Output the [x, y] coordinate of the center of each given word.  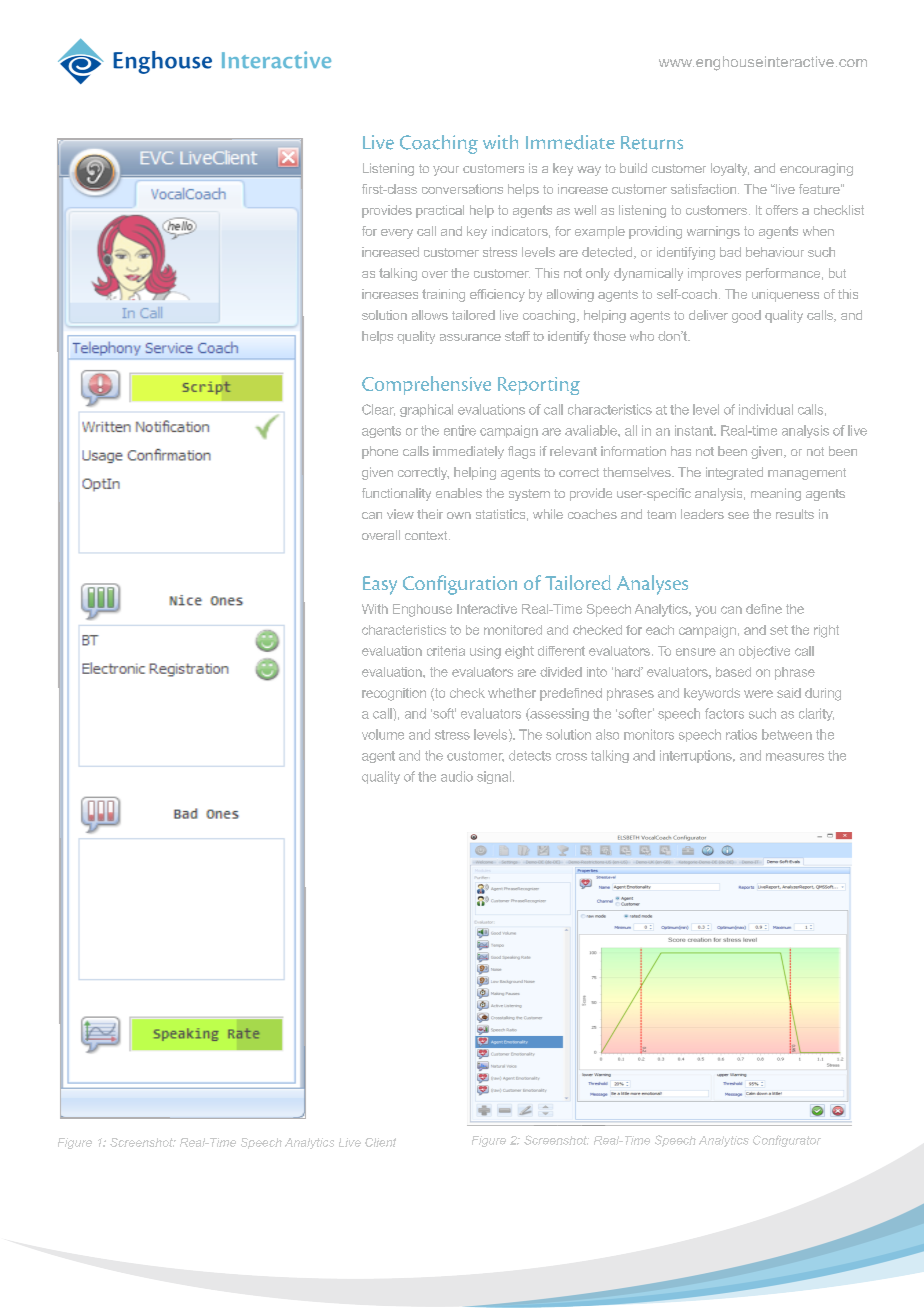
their [430, 514]
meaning [776, 494]
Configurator [787, 1141]
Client [380, 1142]
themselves [638, 472]
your [446, 171]
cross [571, 757]
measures [795, 757]
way [589, 171]
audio [457, 776]
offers [782, 210]
